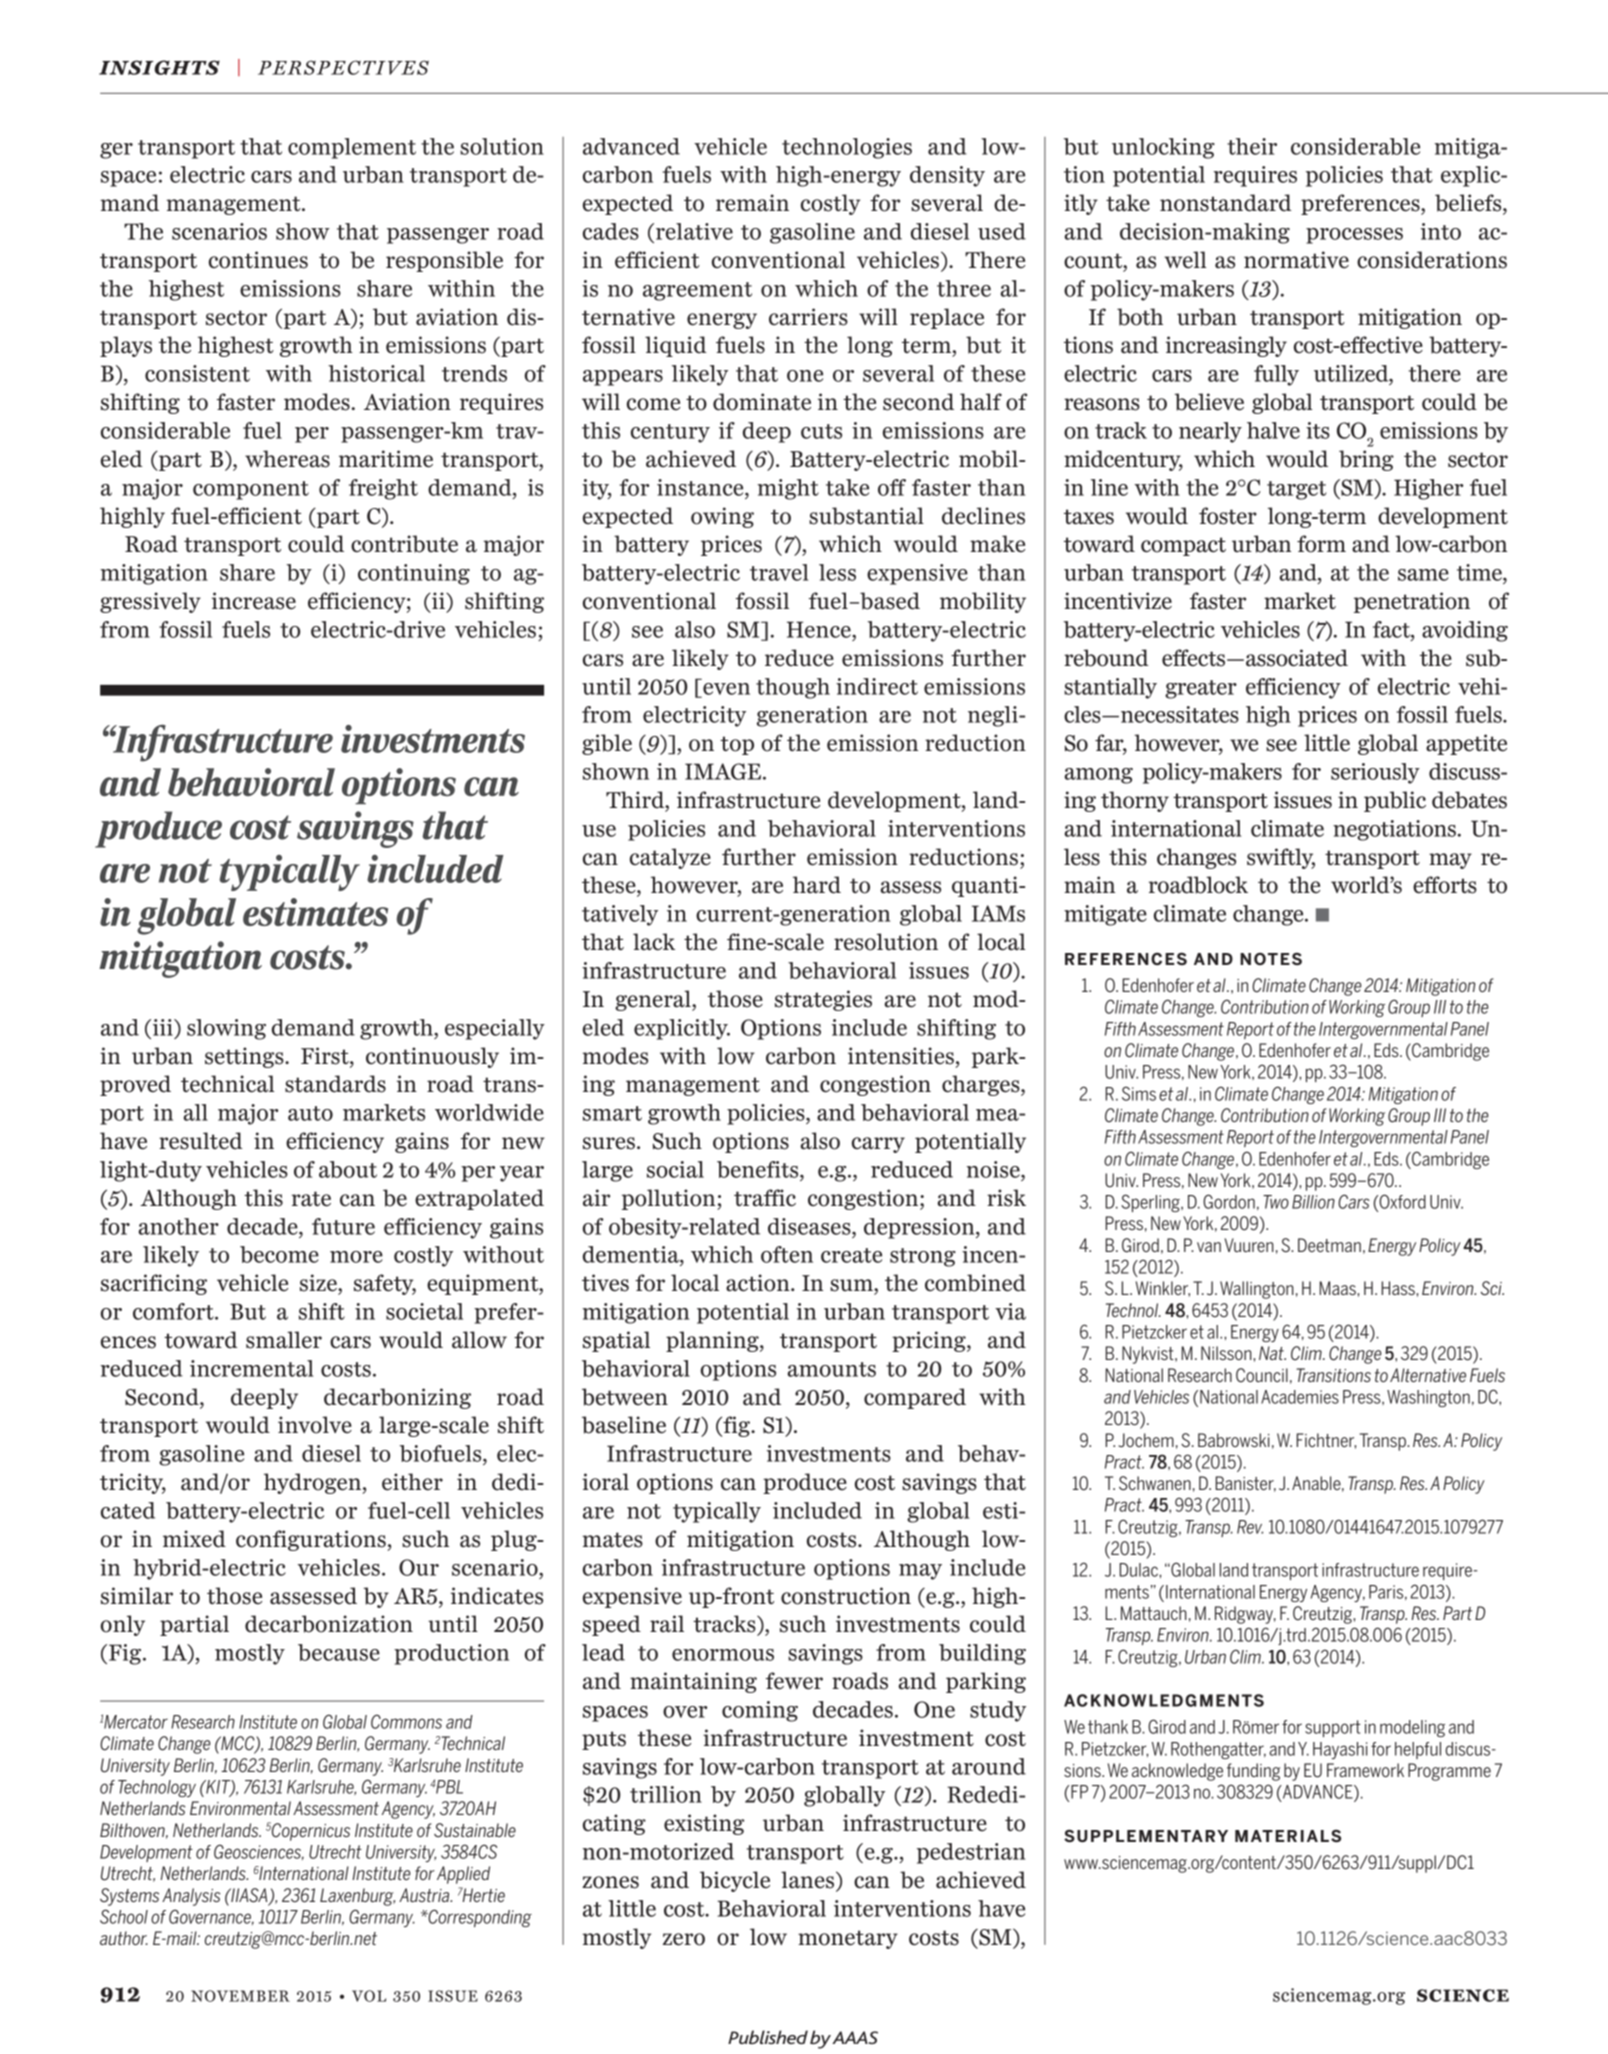 This page has width=1608, height=2054. I want to click on density, so click(947, 176).
